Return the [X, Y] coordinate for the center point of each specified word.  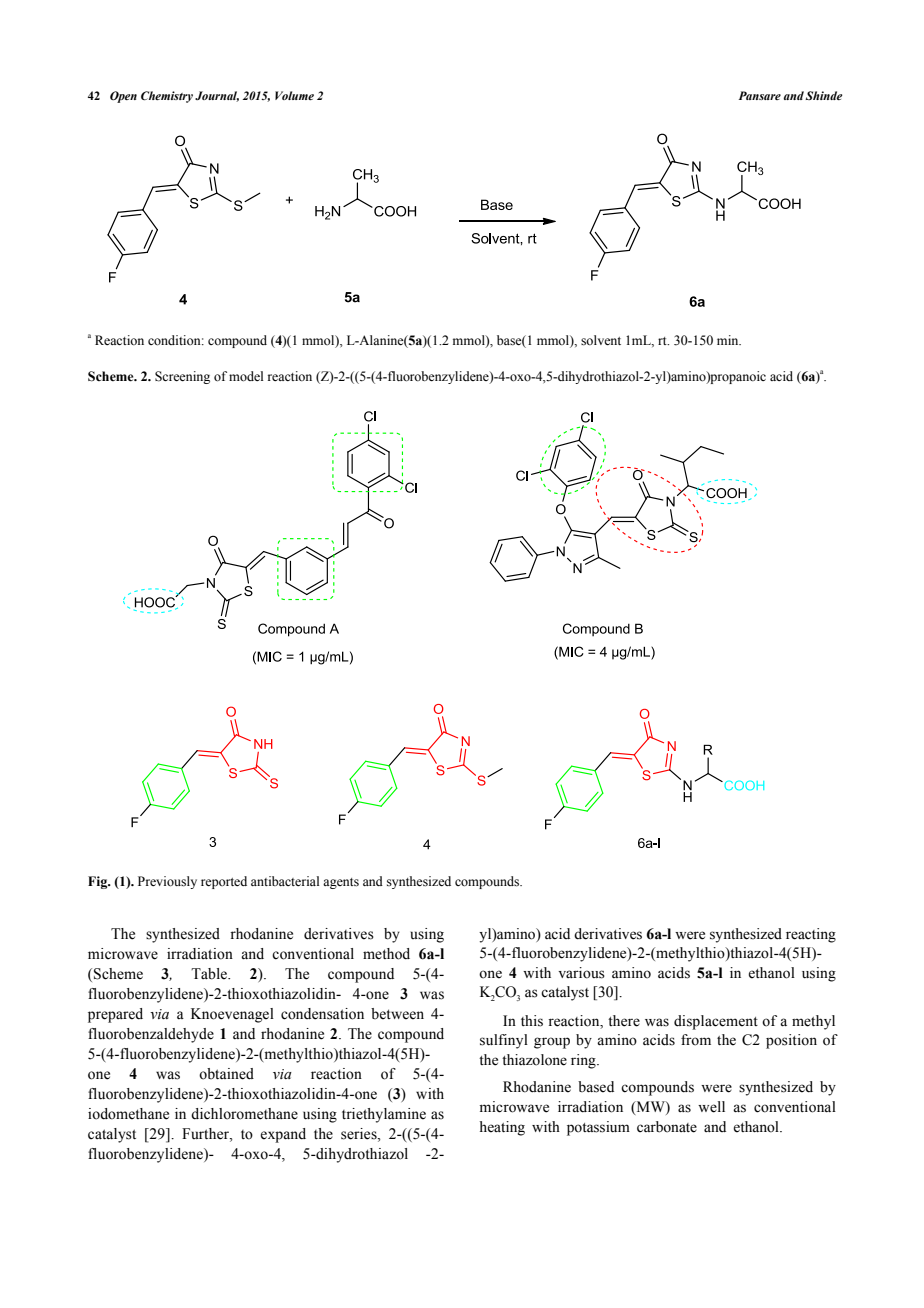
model [246, 376]
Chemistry [167, 97]
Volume [294, 95]
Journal [217, 96]
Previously [167, 882]
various [581, 973]
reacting [811, 935]
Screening [182, 377]
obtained [226, 1074]
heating [502, 1128]
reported [224, 882]
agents [341, 883]
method [386, 954]
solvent [601, 340]
